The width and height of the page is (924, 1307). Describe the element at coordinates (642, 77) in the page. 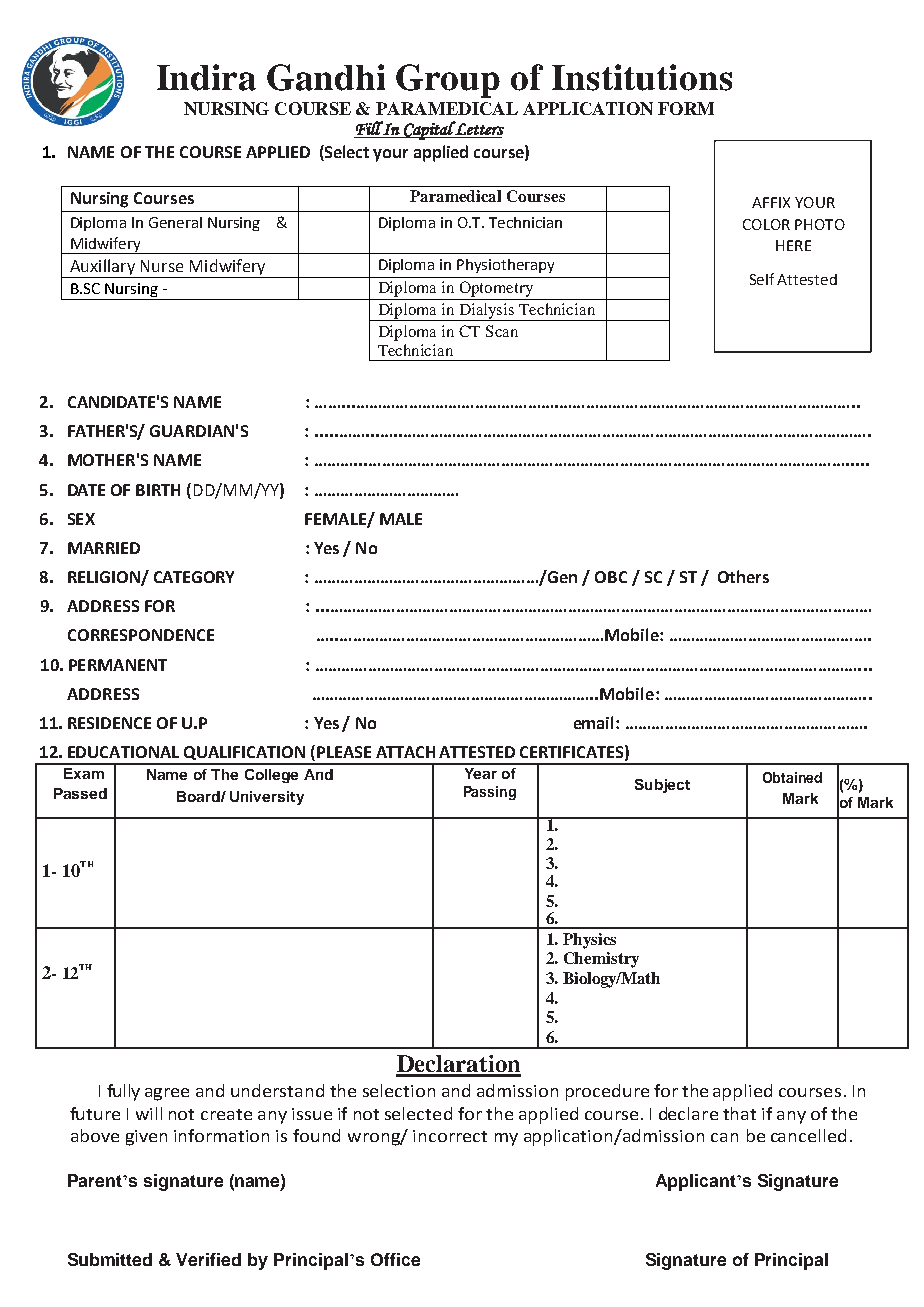

I see `Institutions` at that location.
